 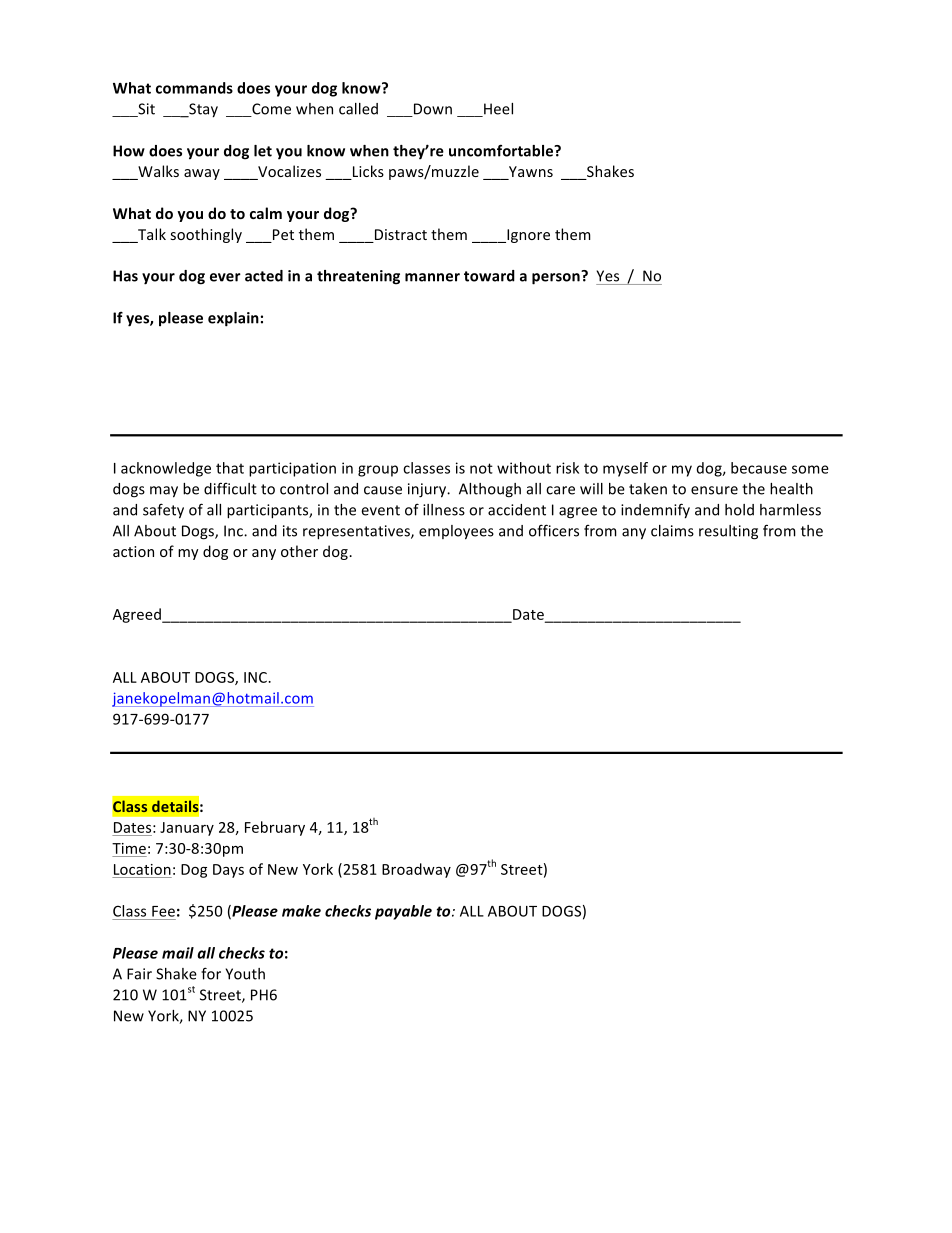 What do you see at coordinates (728, 532) in the screenshot?
I see `resulting` at bounding box center [728, 532].
